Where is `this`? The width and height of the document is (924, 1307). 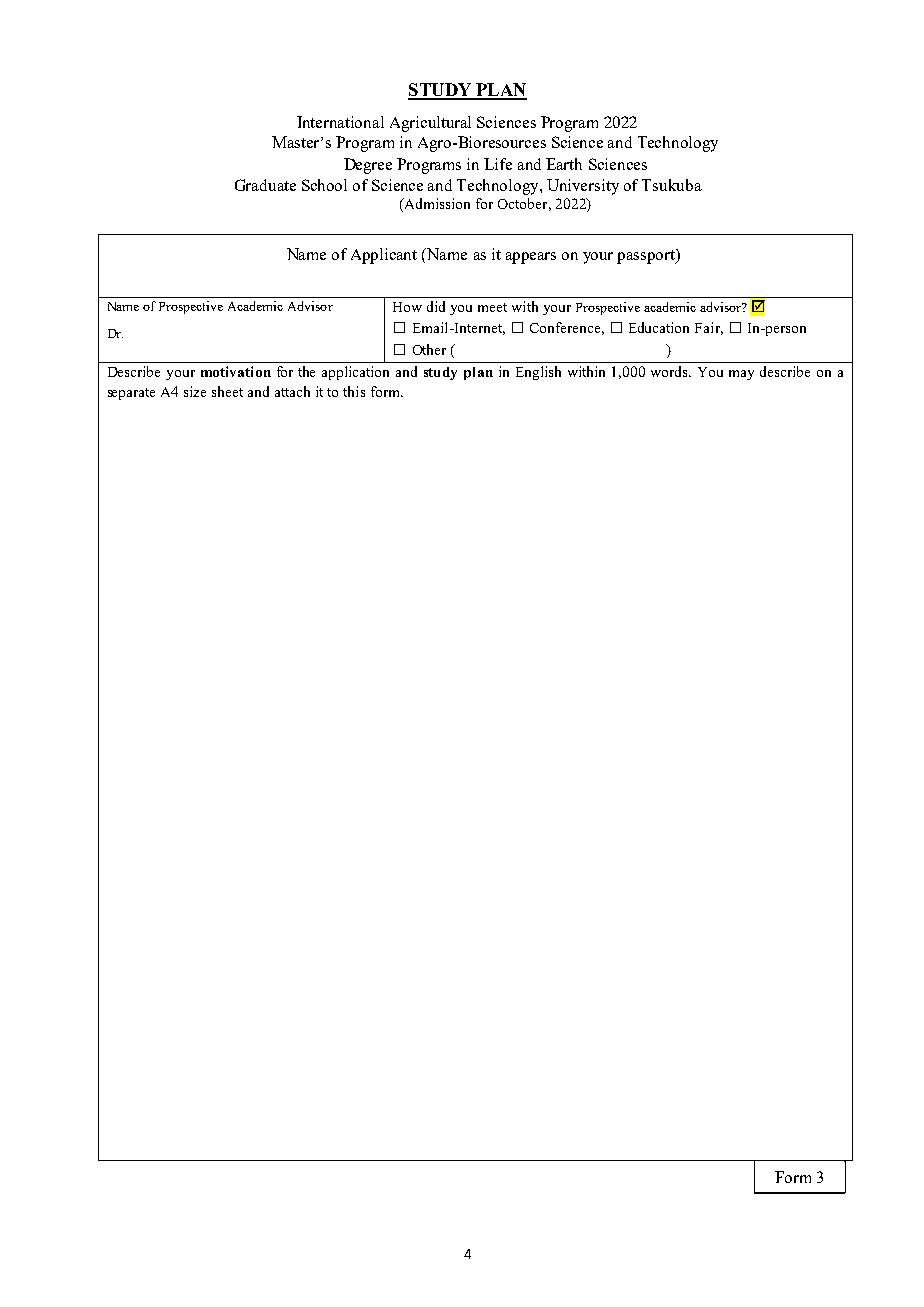
this is located at coordinates (354, 391).
